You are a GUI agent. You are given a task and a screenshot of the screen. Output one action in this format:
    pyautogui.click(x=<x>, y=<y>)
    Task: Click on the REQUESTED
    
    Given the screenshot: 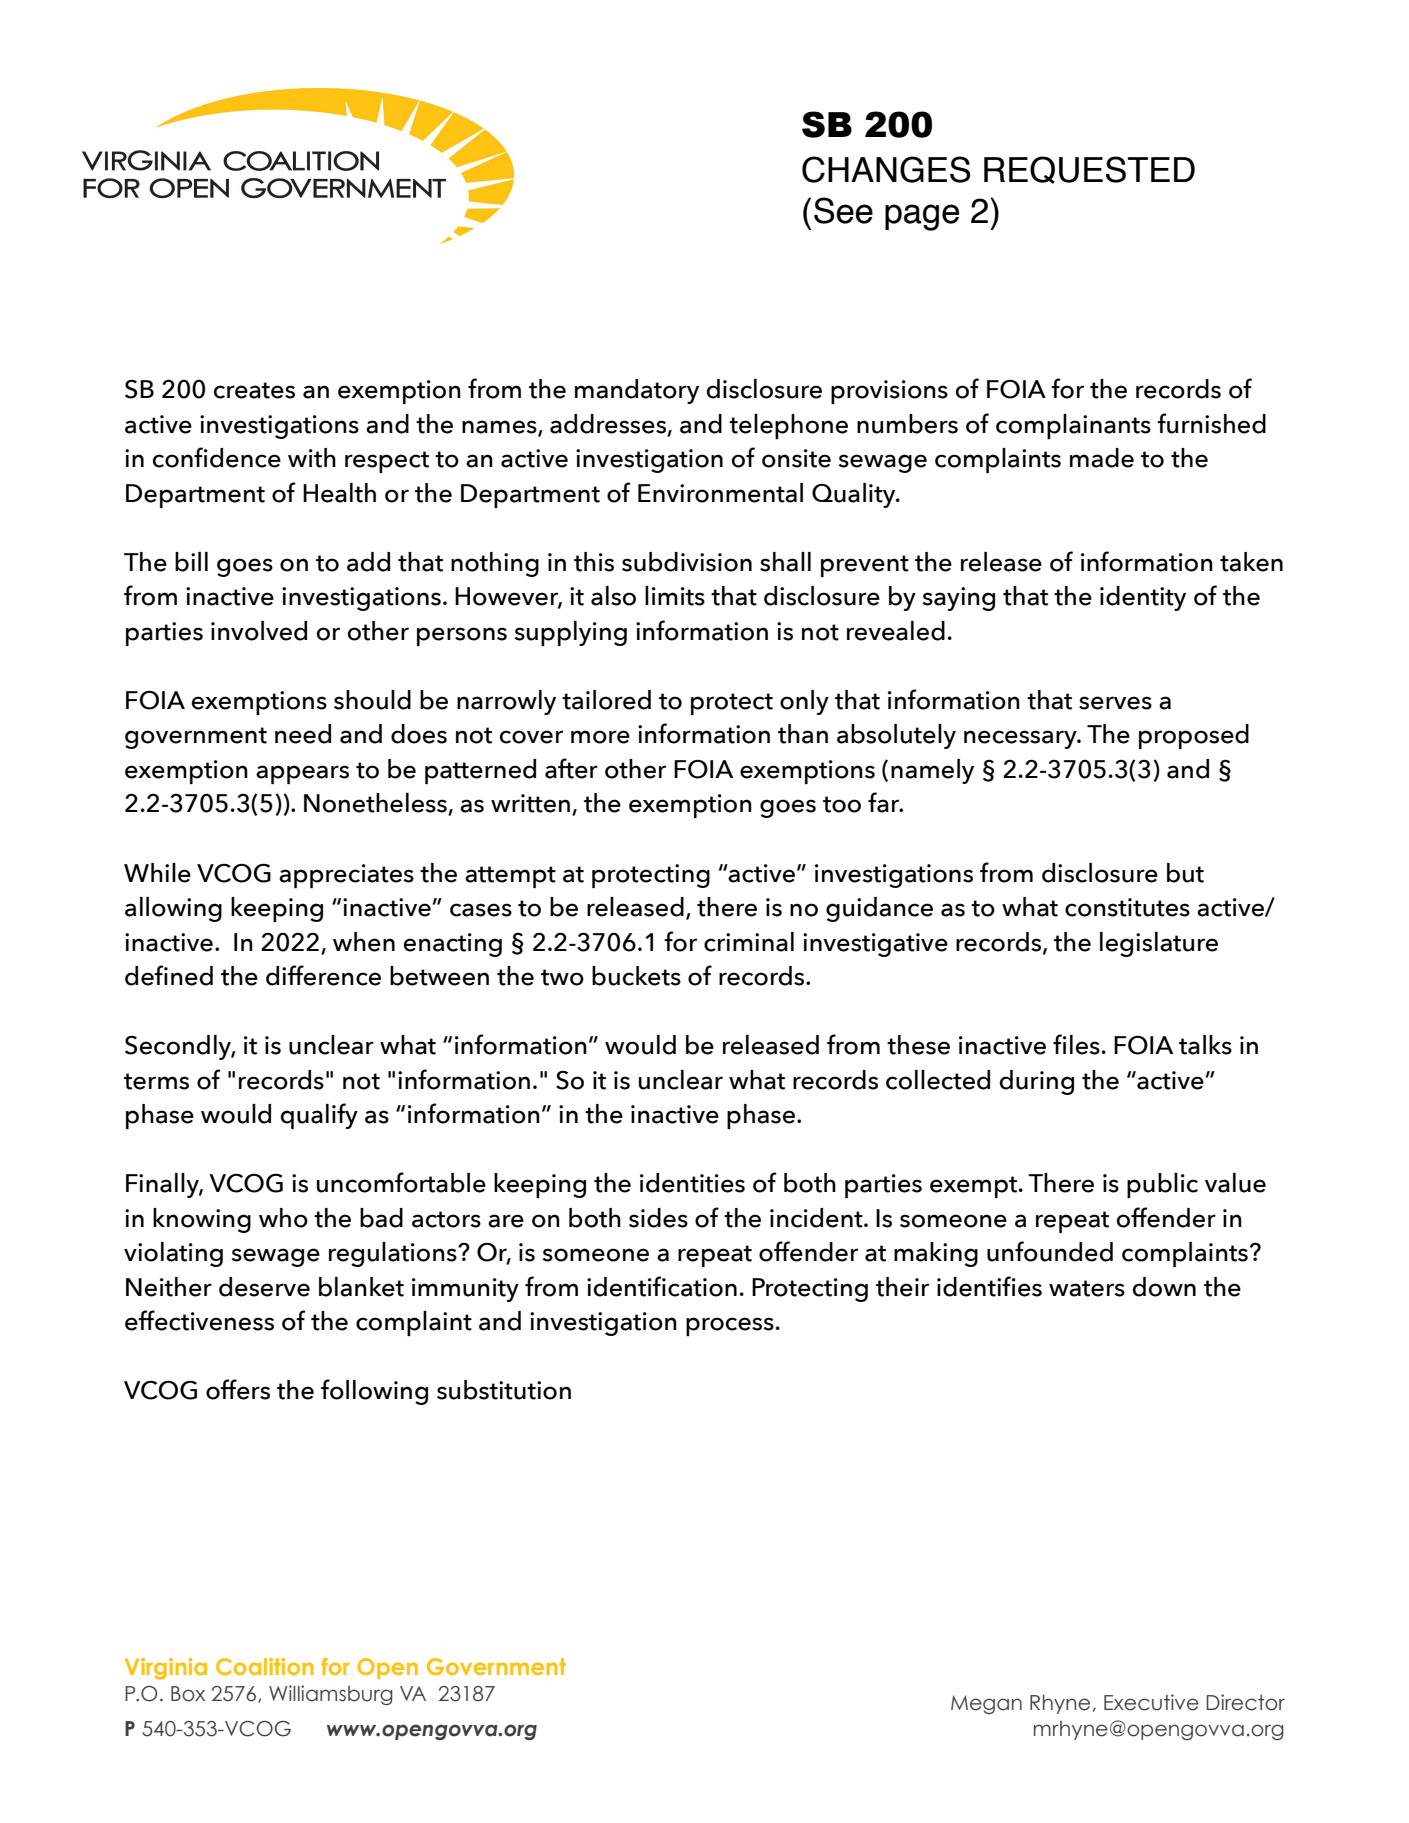 What is the action you would take?
    pyautogui.click(x=1089, y=170)
